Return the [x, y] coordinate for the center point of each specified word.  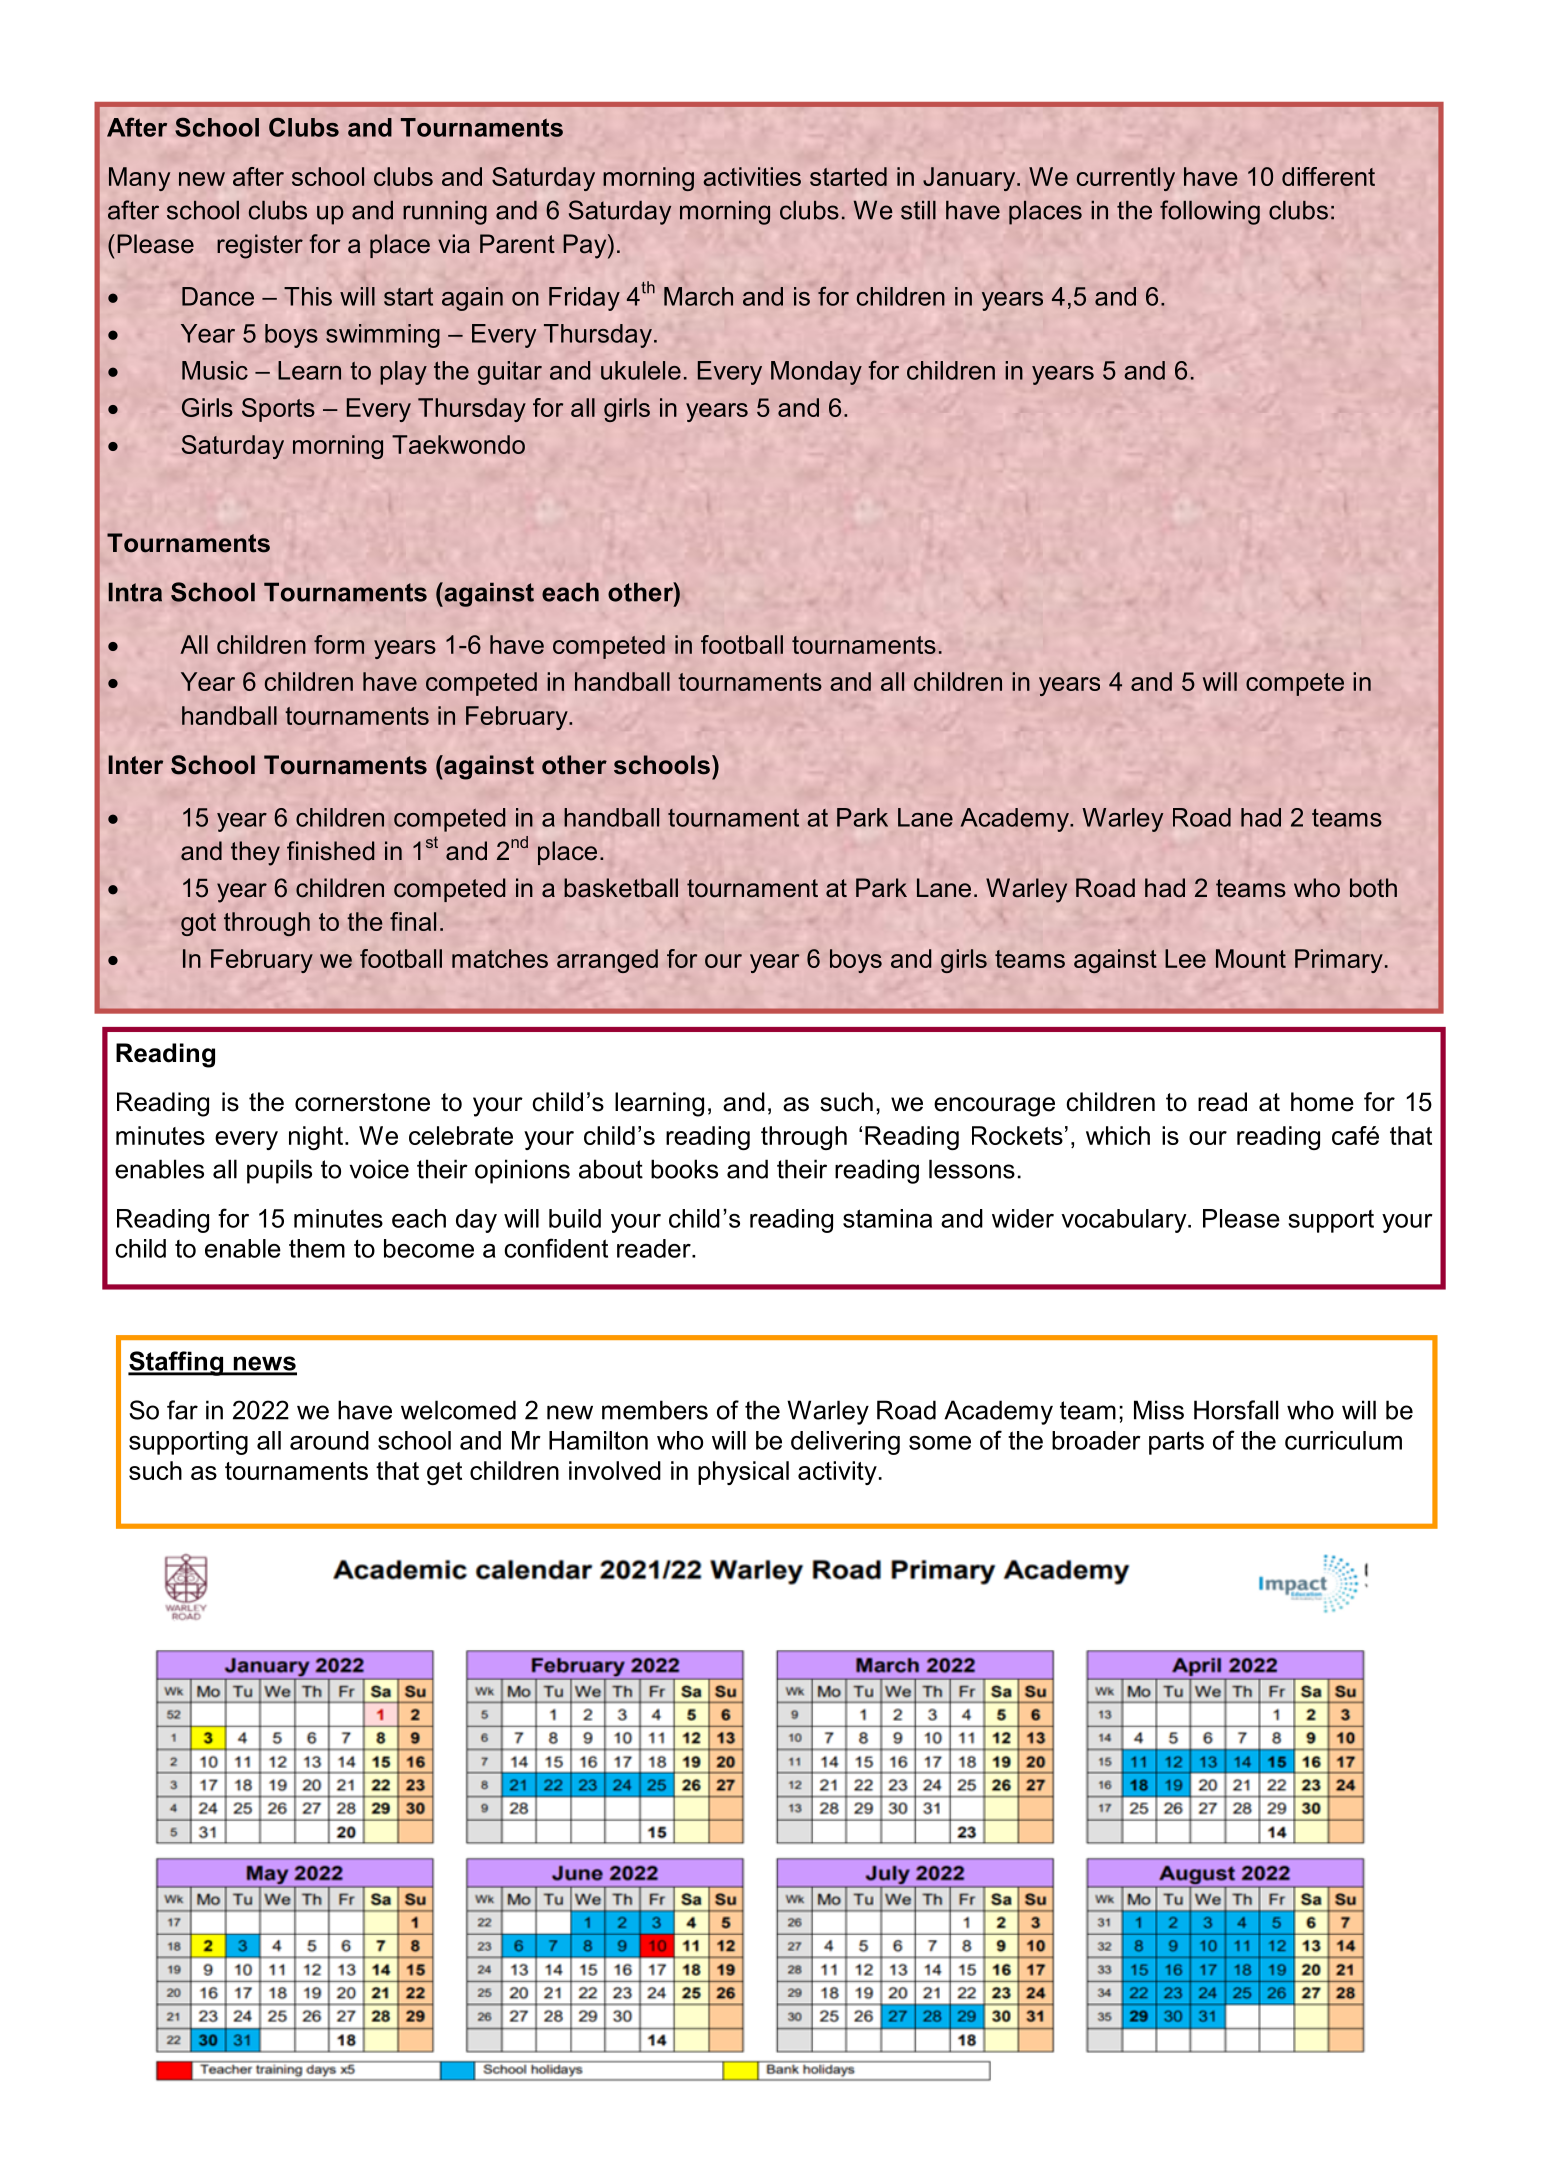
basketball [621, 888]
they [255, 853]
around [329, 1440]
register [260, 246]
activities [752, 176]
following [1210, 212]
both [1373, 888]
